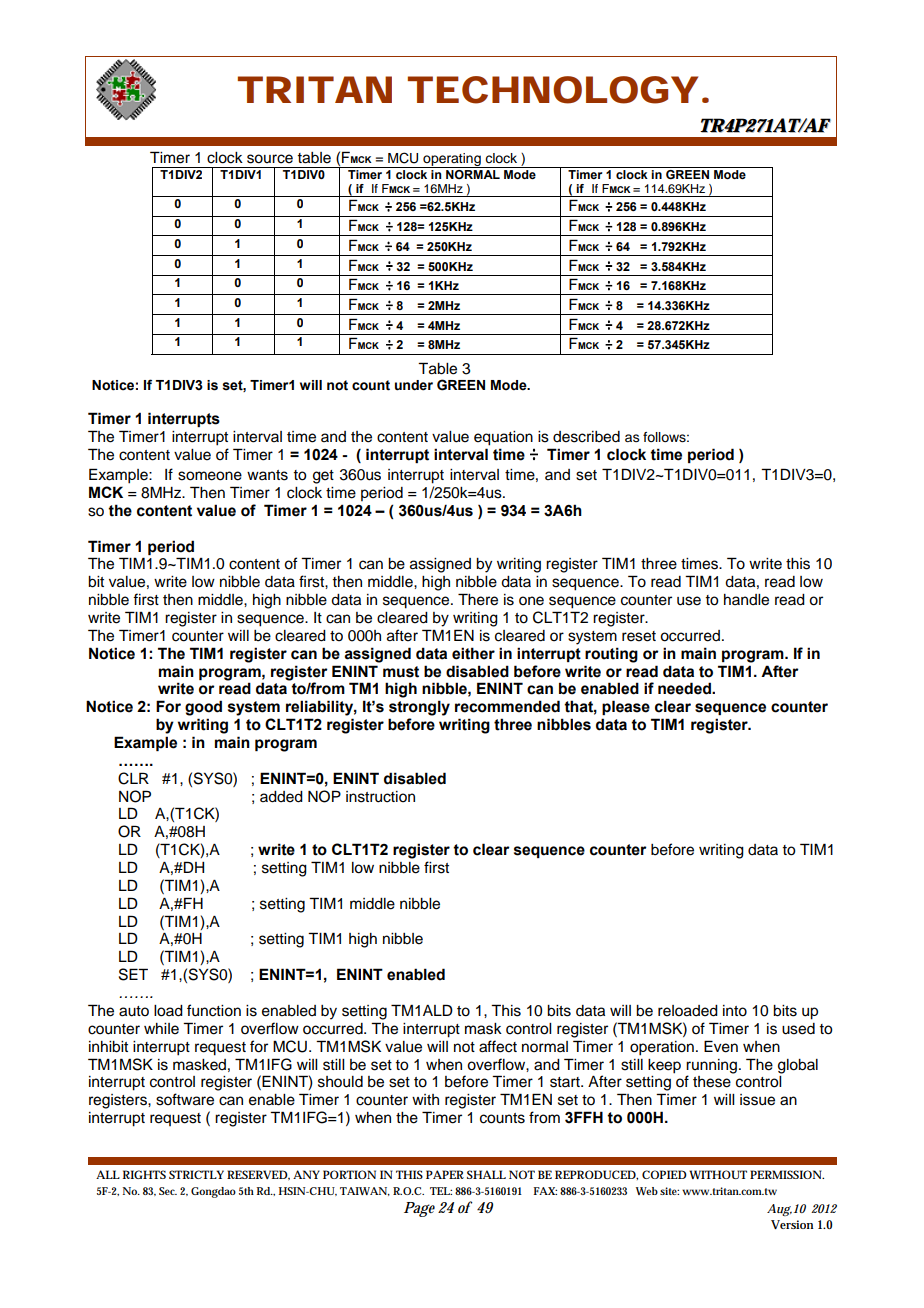 Image resolution: width=924 pixels, height=1308 pixels. I want to click on PAPER, so click(445, 1174).
